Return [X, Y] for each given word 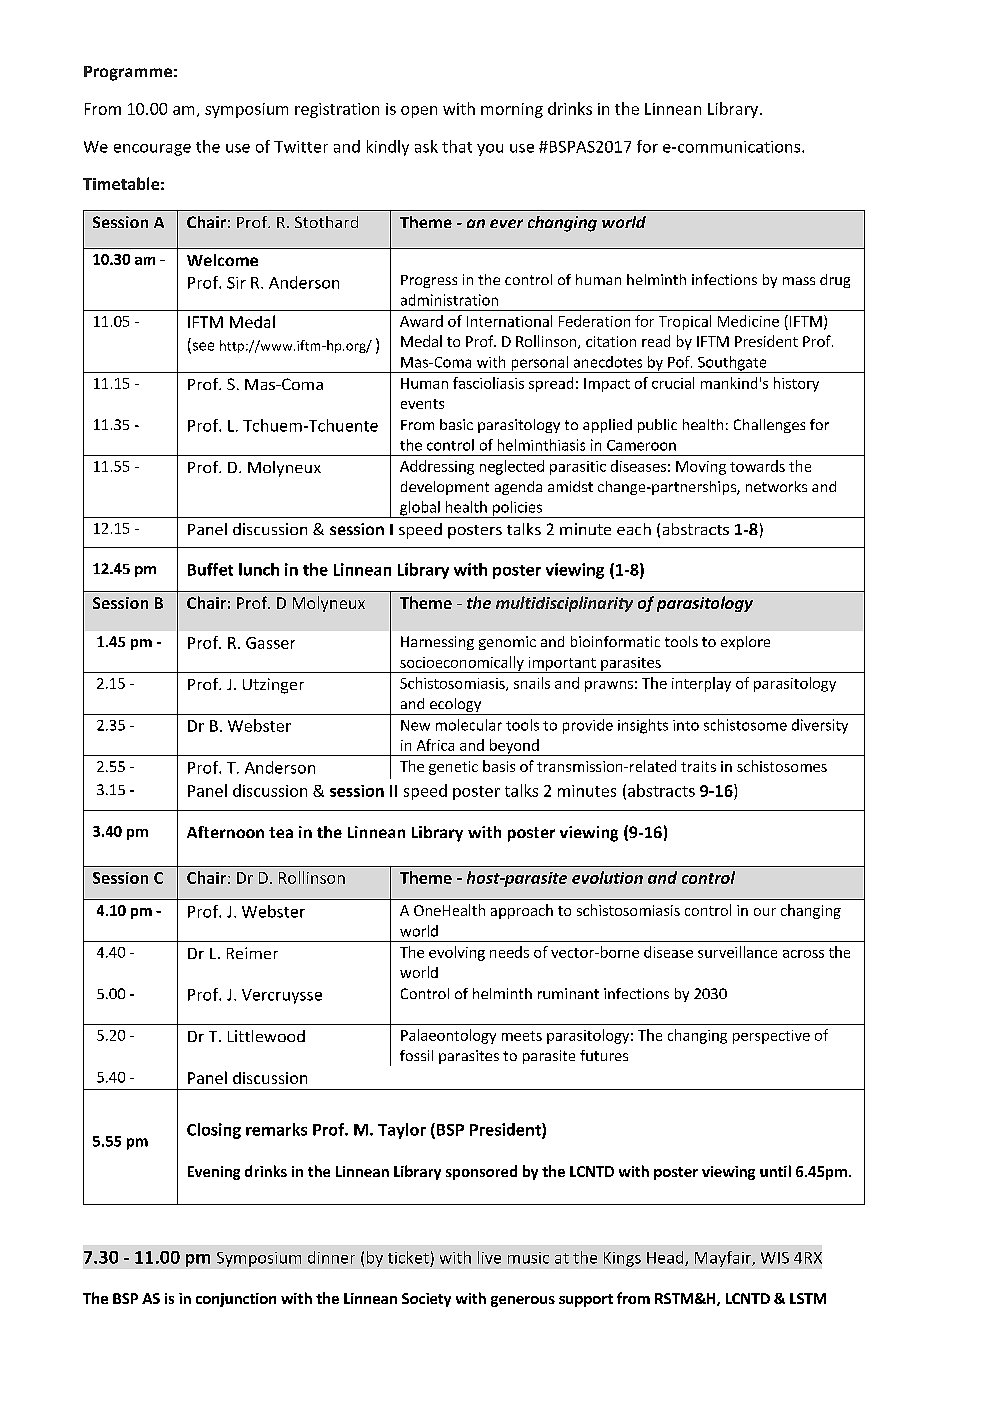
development [445, 488]
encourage [152, 150]
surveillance [737, 952]
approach [522, 911]
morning [512, 110]
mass [799, 281]
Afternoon [225, 832]
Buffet [210, 569]
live [489, 1257]
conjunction [236, 1300]
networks [776, 486]
